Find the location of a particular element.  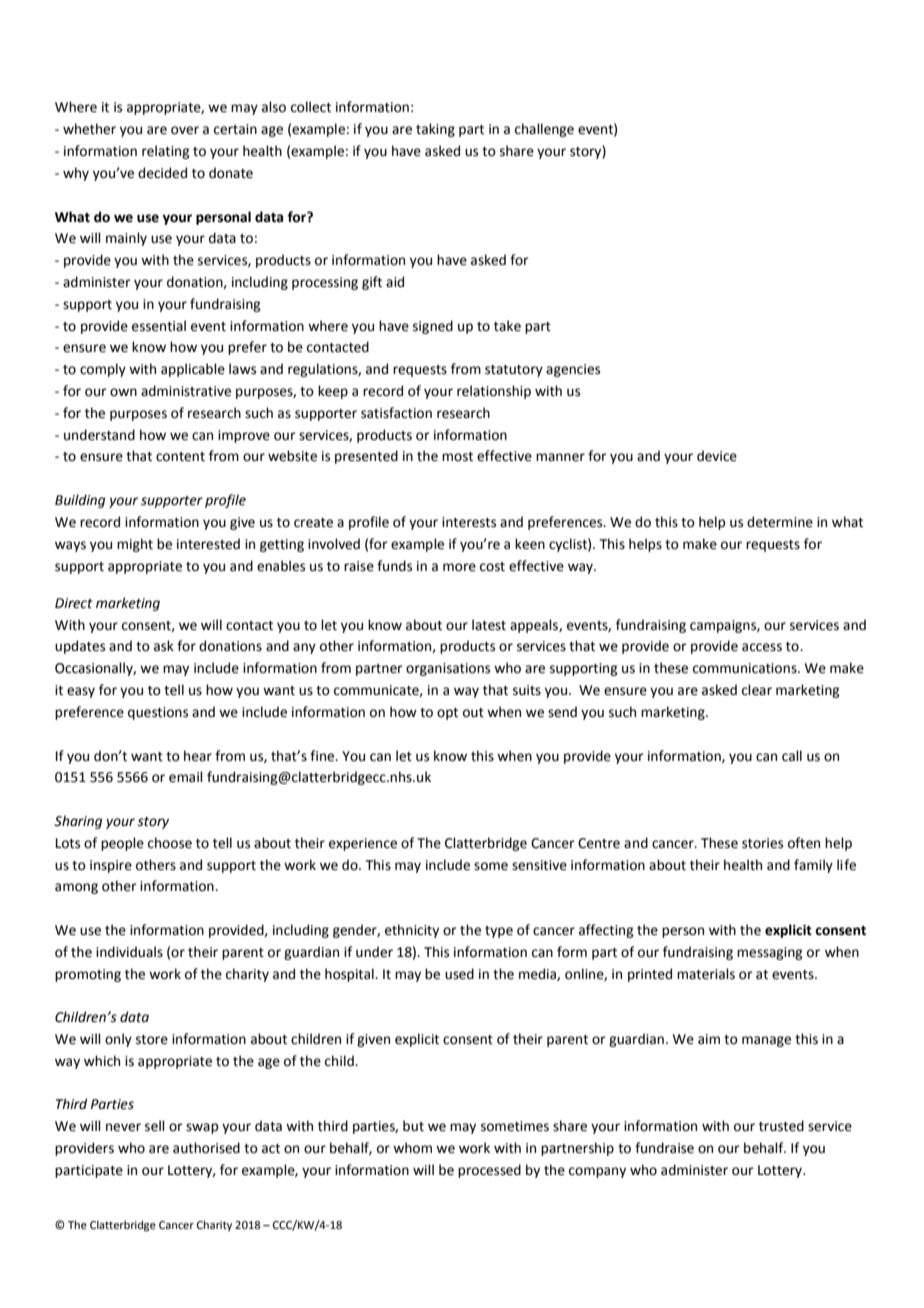

type is located at coordinates (499, 932).
